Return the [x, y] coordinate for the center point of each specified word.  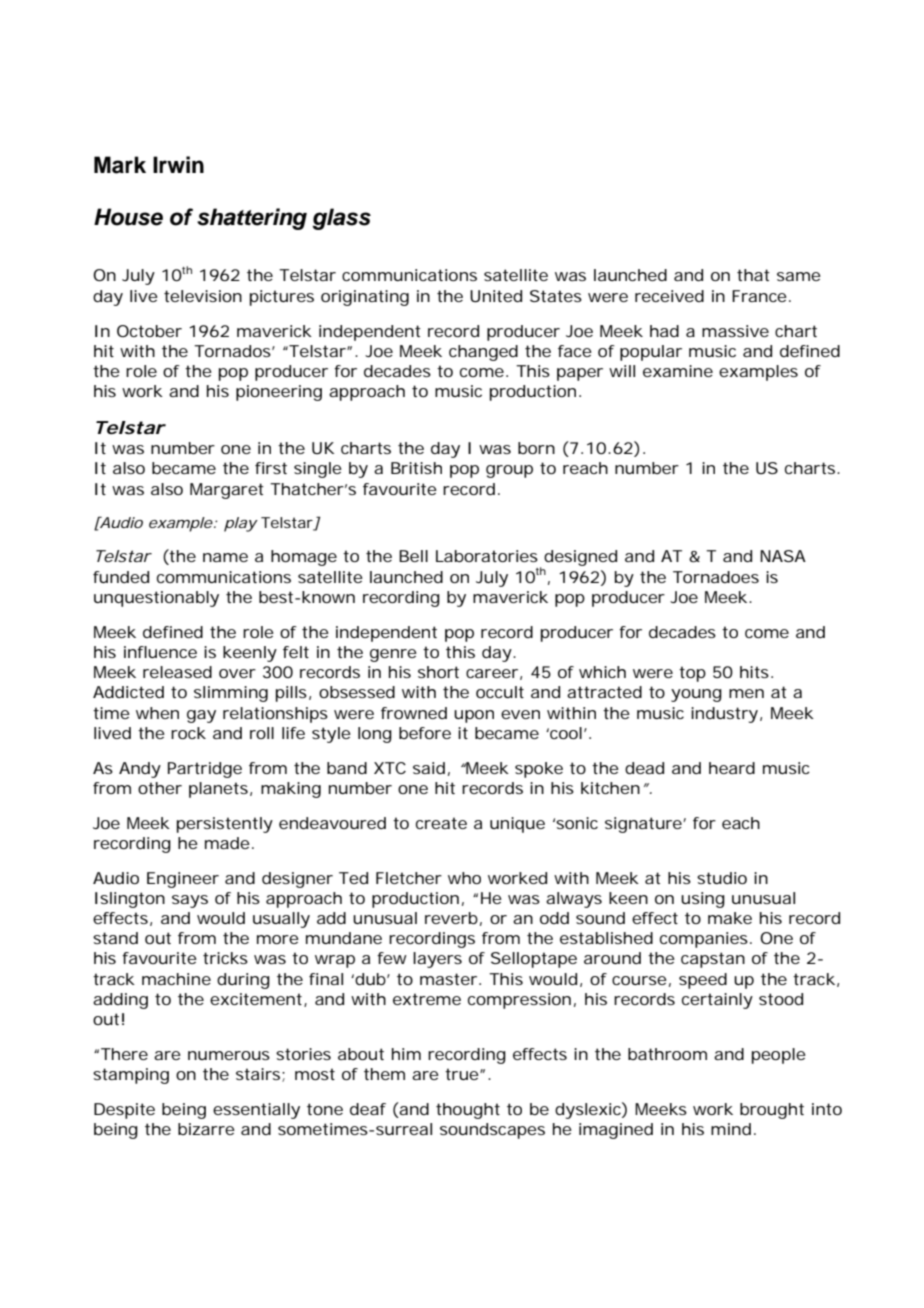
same [799, 276]
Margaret [227, 491]
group [509, 471]
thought [468, 1111]
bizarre [206, 1129]
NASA [783, 556]
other [160, 788]
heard [732, 768]
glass [342, 219]
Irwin [178, 164]
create [441, 823]
